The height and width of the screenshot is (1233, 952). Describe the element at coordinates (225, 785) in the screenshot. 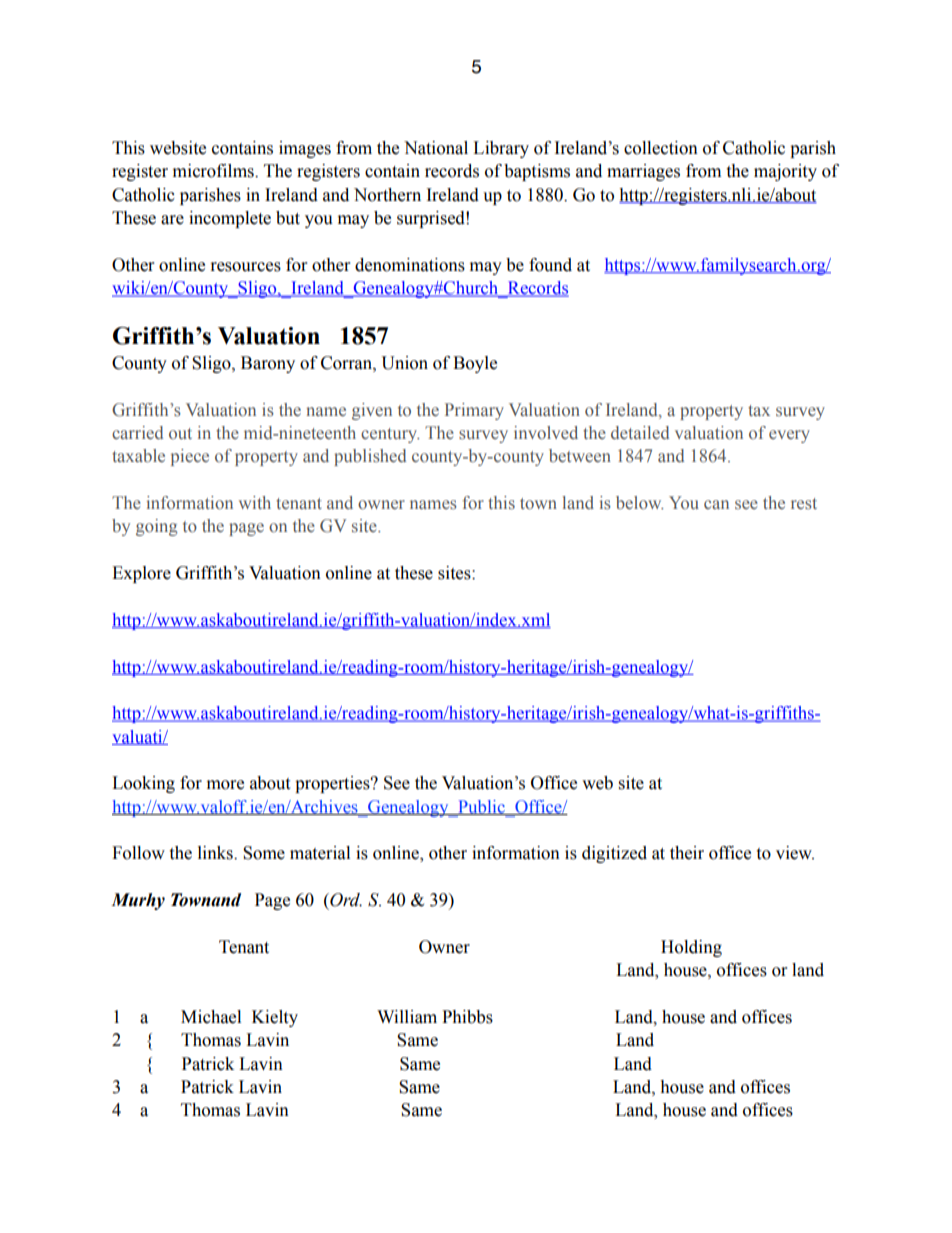

I see `more` at that location.
